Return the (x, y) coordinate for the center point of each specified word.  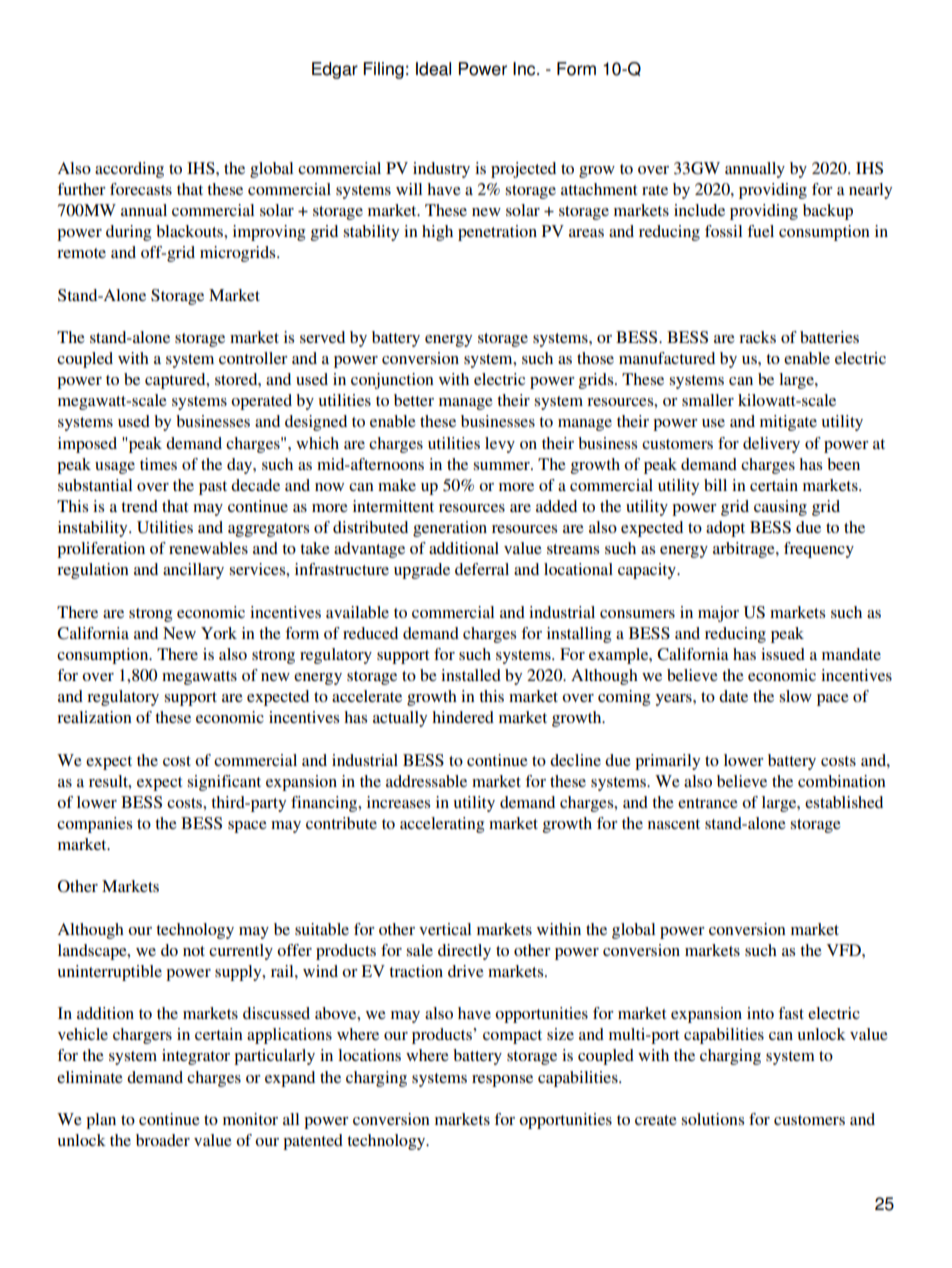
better (414, 400)
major (718, 614)
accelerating (442, 825)
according (129, 170)
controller (253, 358)
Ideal (433, 69)
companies (94, 825)
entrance (708, 803)
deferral (482, 569)
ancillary (193, 571)
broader (163, 1140)
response (502, 1081)
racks (757, 337)
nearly (870, 191)
